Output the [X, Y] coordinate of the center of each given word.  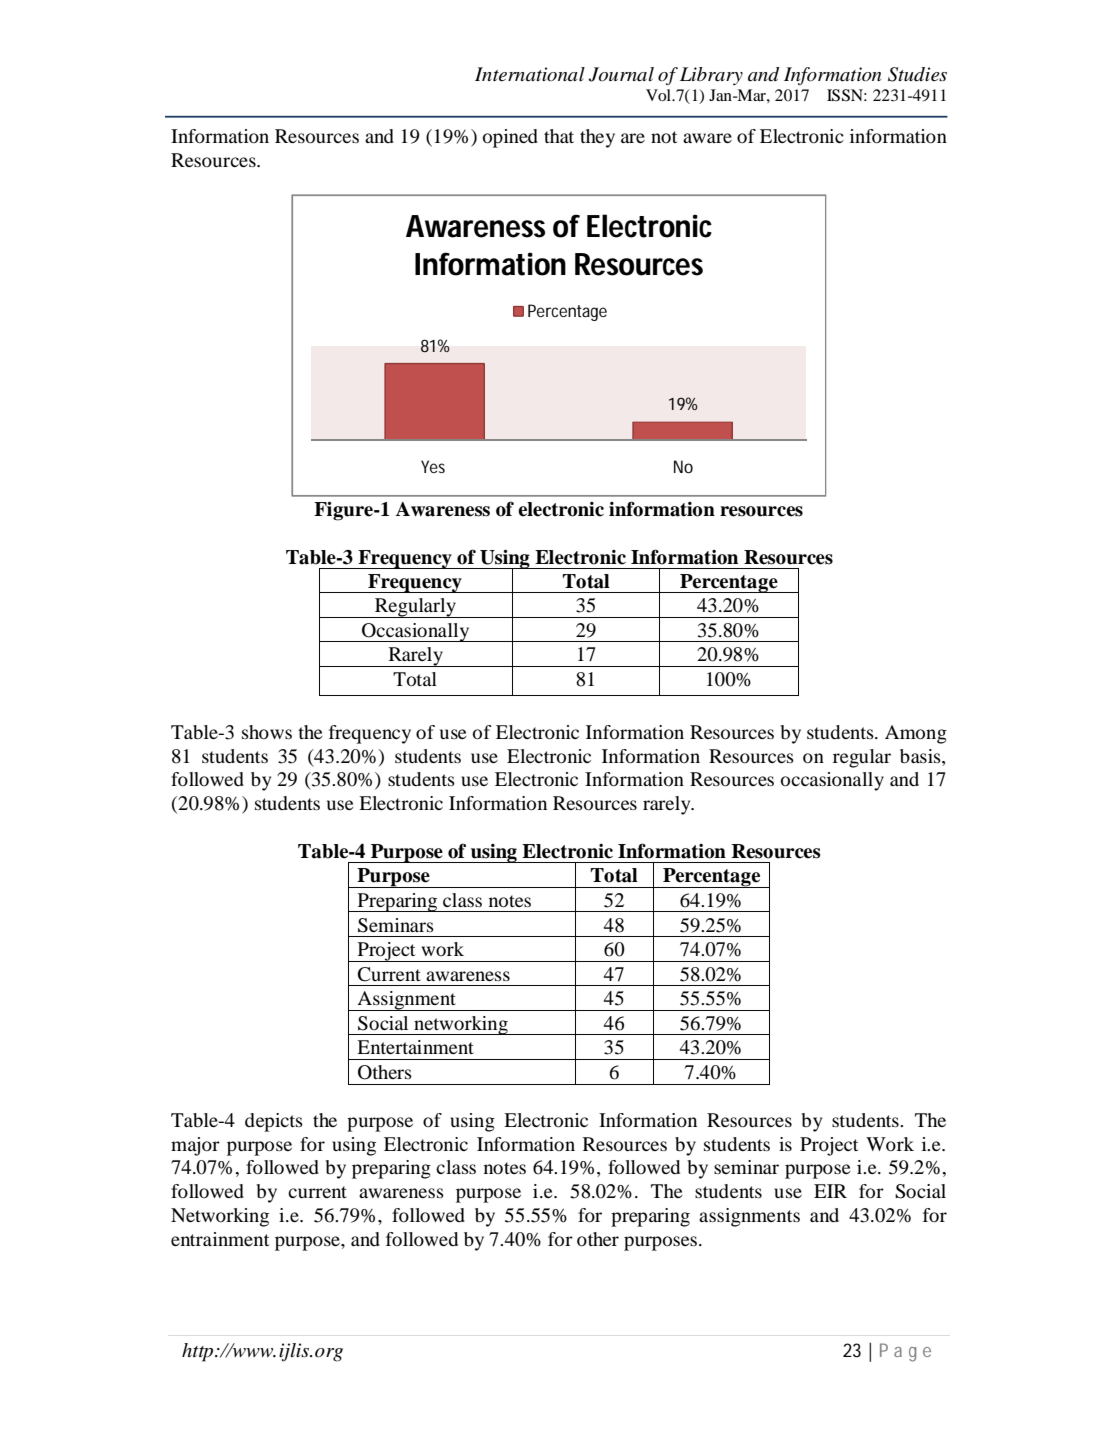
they [597, 138]
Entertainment [415, 1047]
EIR [830, 1191]
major [195, 1146]
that [559, 136]
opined [510, 138]
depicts [274, 1122]
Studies [917, 74]
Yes [433, 466]
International [530, 74]
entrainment [220, 1239]
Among [916, 734]
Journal [621, 74]
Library [711, 76]
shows [267, 732]
